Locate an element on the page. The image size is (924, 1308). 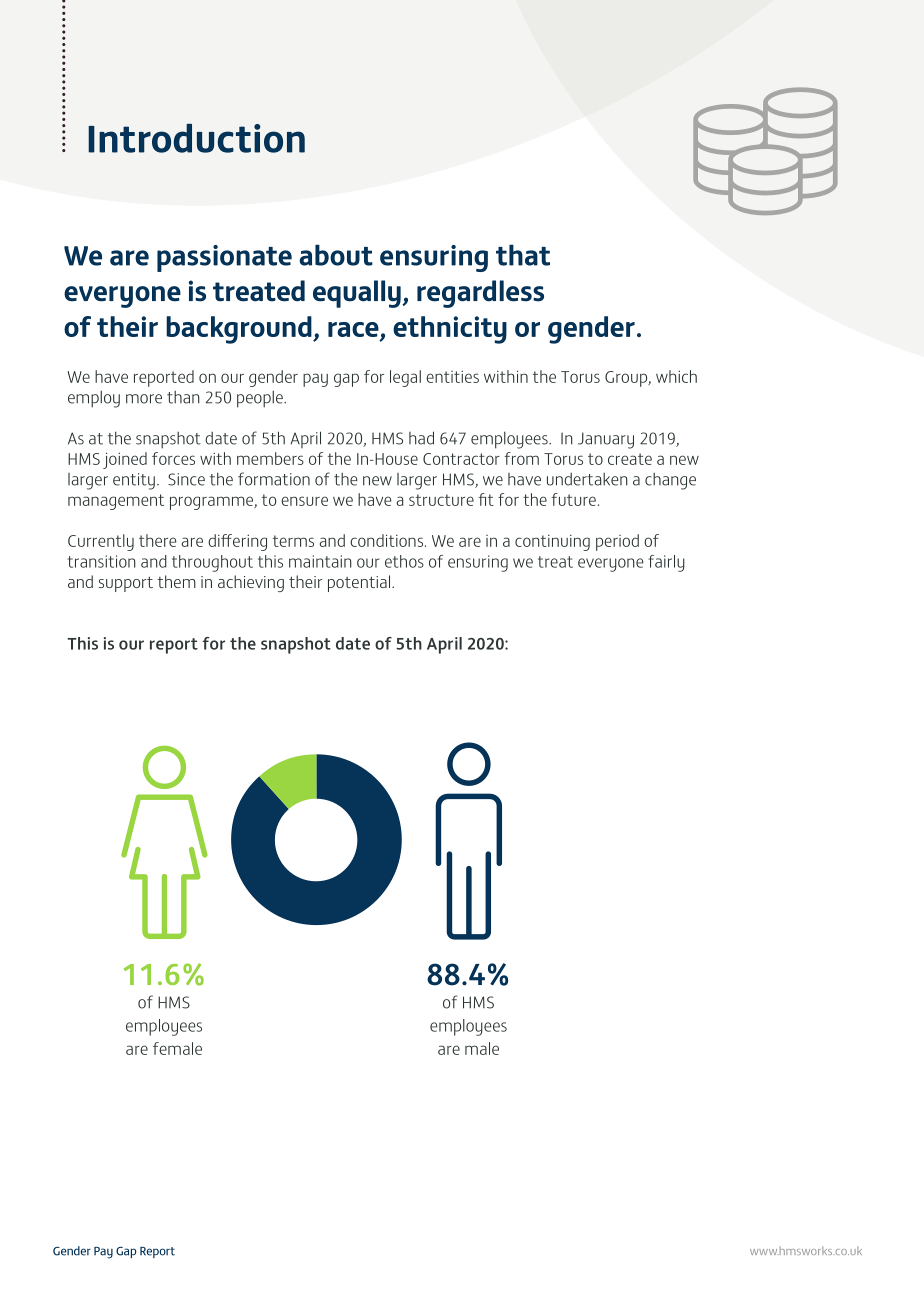
ethos is located at coordinates (404, 561).
